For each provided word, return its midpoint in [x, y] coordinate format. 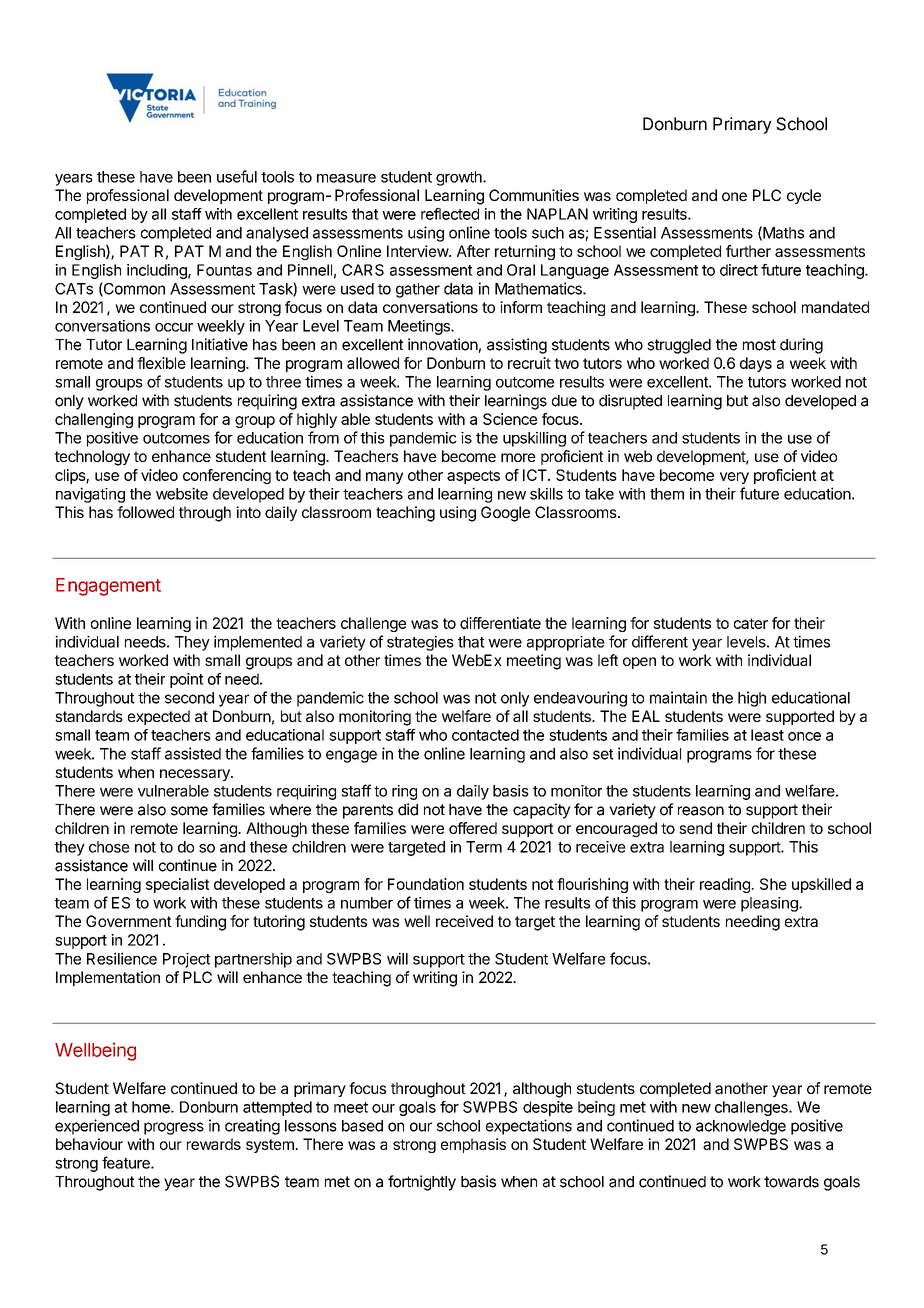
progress [174, 1128]
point [187, 680]
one [734, 196]
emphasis [473, 1145]
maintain [678, 697]
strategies [420, 643]
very [734, 478]
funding [200, 923]
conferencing [227, 476]
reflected [450, 214]
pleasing [770, 904]
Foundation [426, 884]
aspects [473, 477]
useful [237, 176]
